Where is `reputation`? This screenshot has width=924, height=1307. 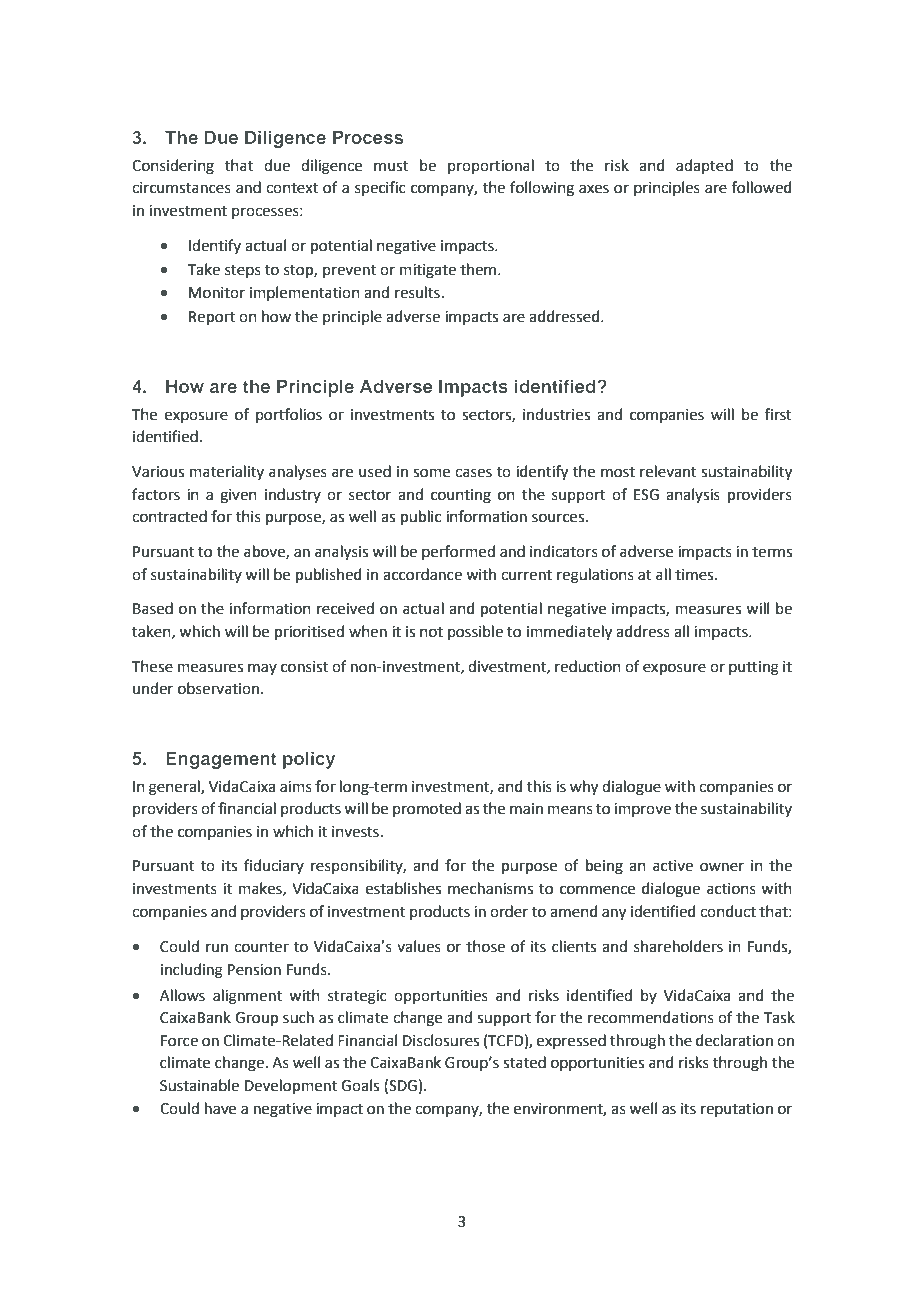 reputation is located at coordinates (737, 1110).
